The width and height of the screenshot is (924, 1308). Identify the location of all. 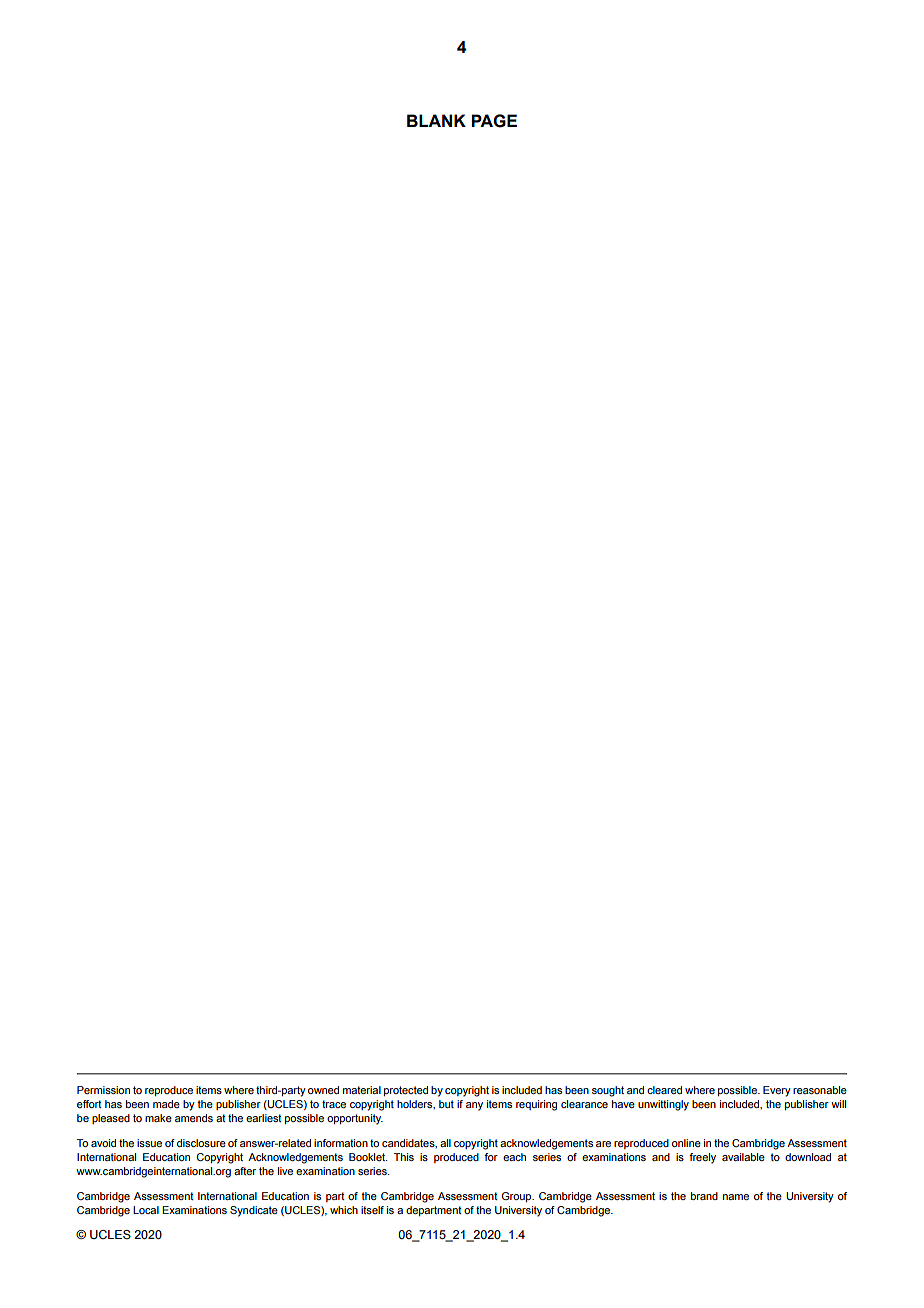
(445, 1143).
